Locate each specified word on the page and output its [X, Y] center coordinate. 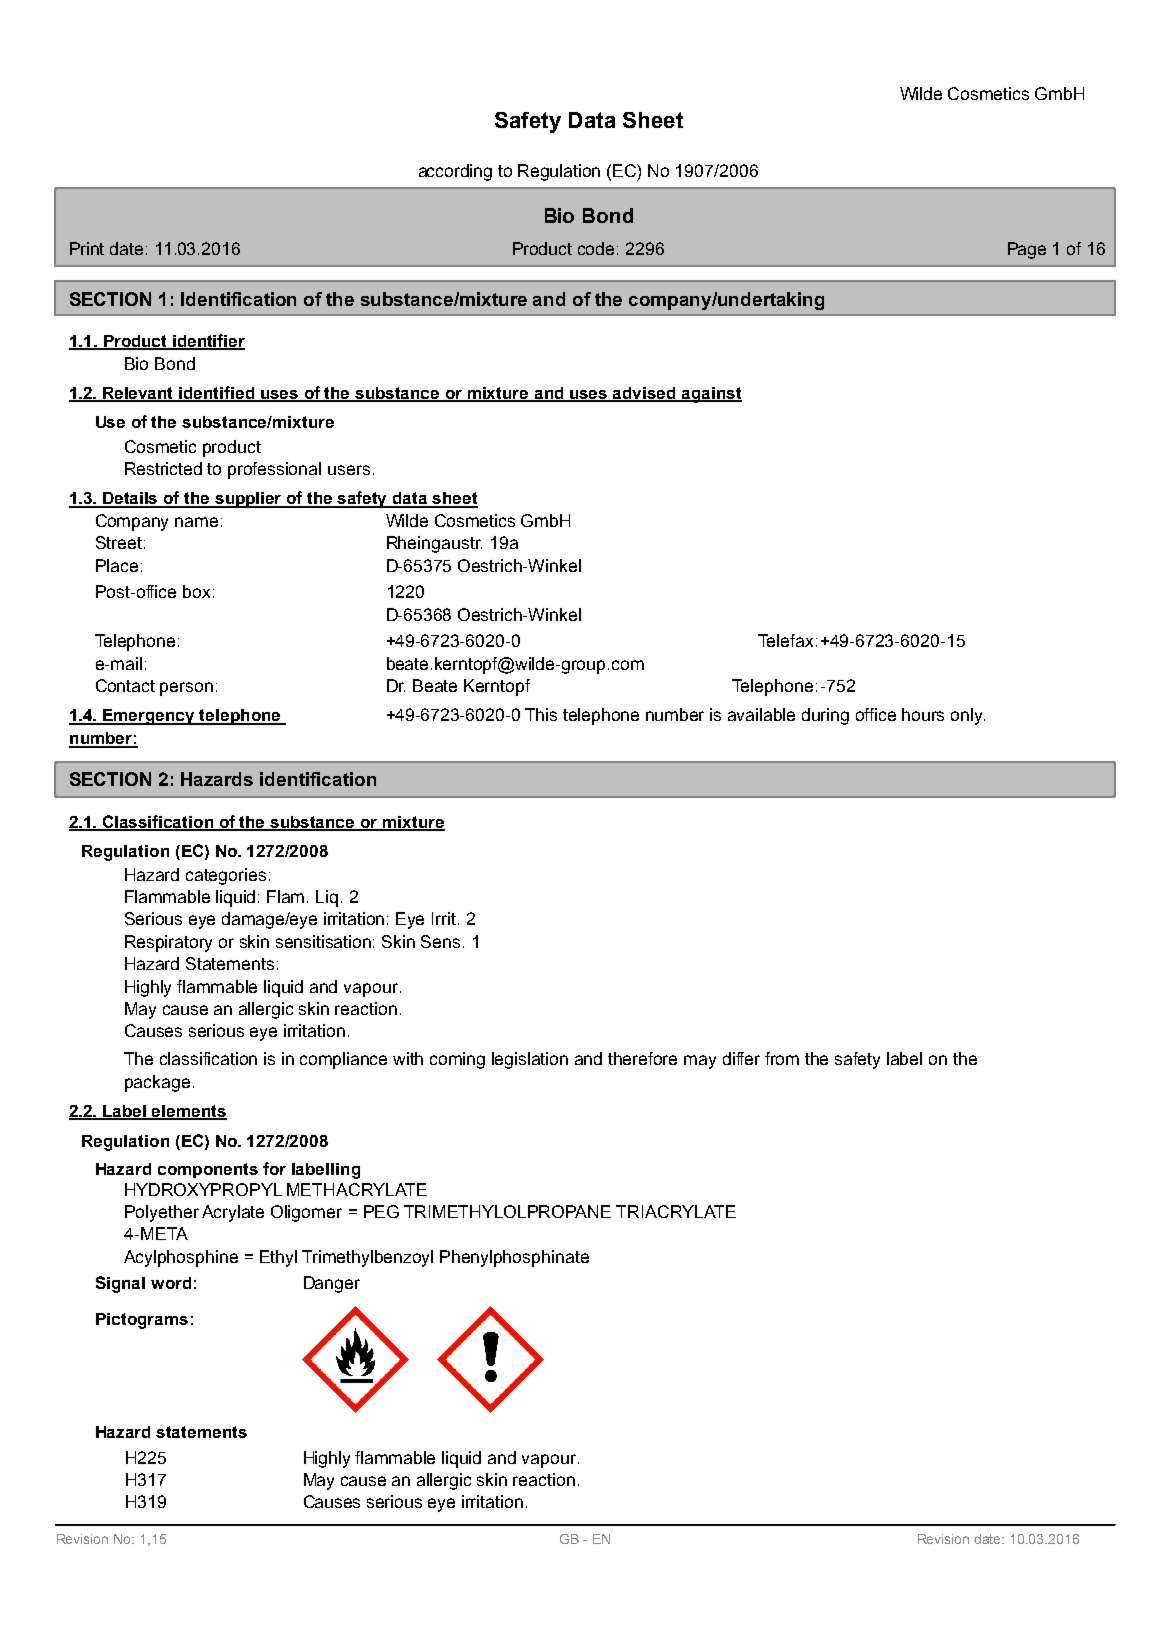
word [171, 1283]
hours [923, 714]
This [541, 714]
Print [87, 248]
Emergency [149, 717]
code [596, 248]
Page [1027, 250]
